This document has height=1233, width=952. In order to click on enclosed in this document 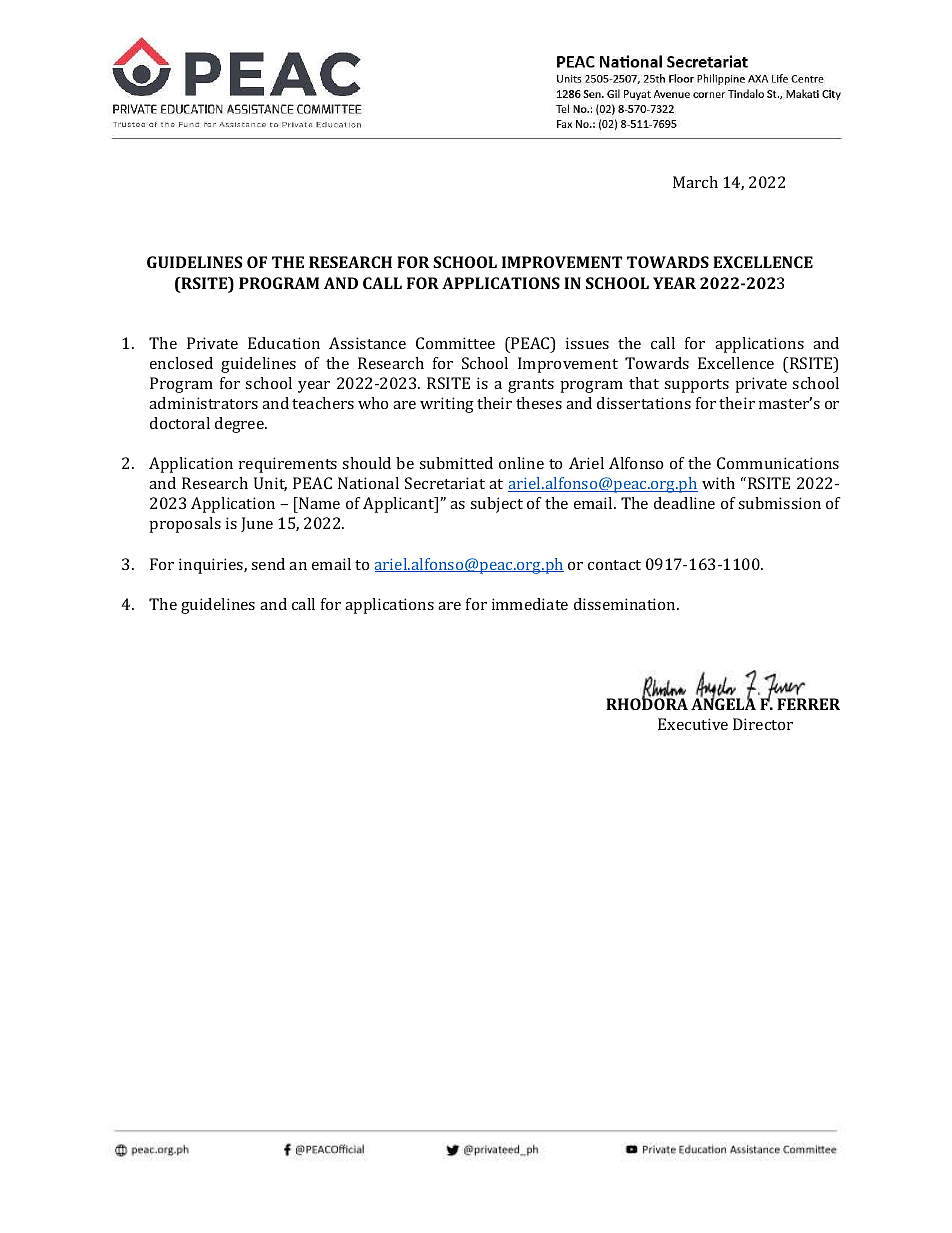, I will do `click(181, 363)`.
